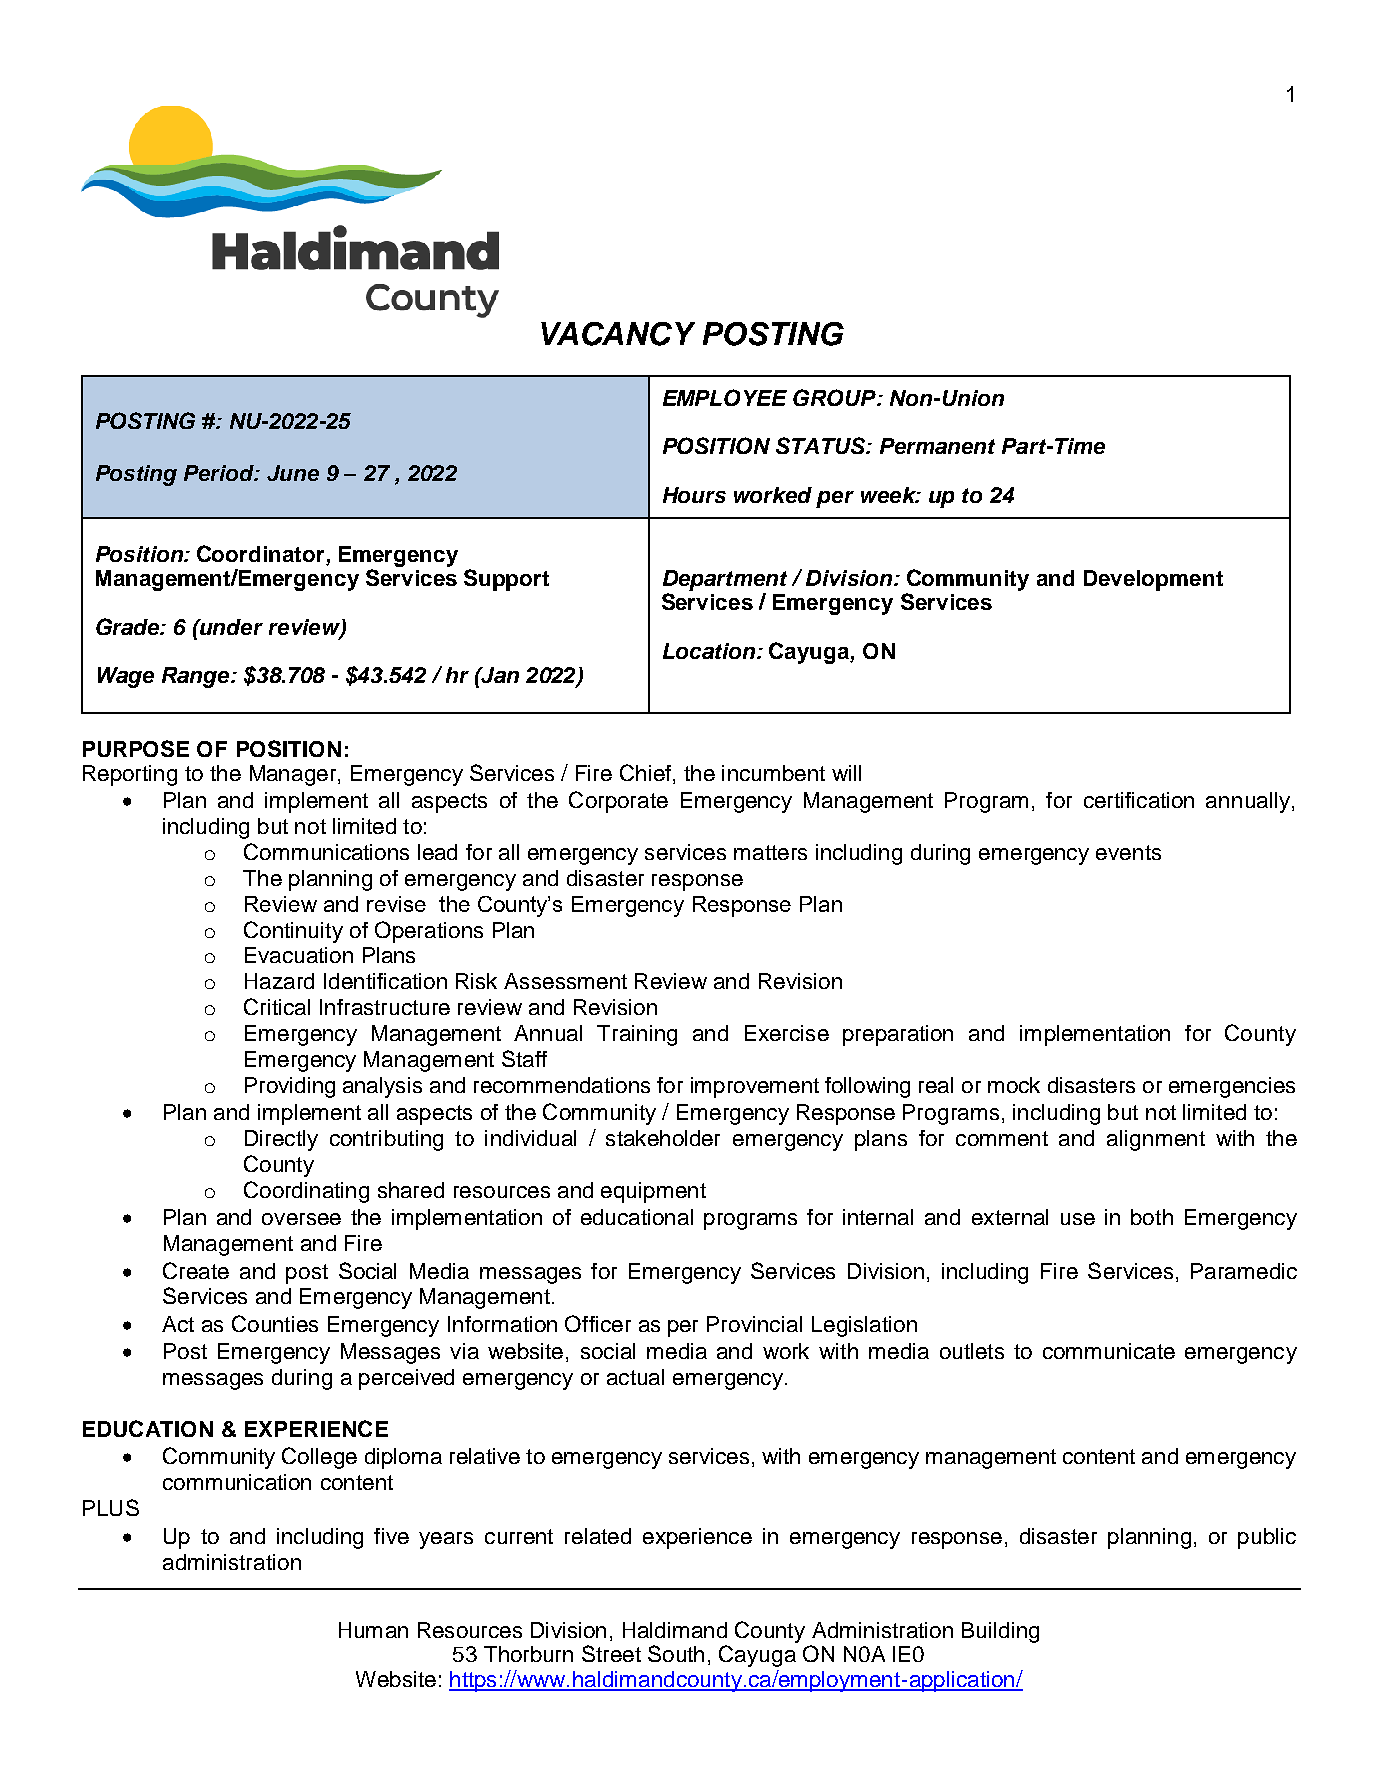  What do you see at coordinates (637, 1035) in the image?
I see `Training` at bounding box center [637, 1035].
